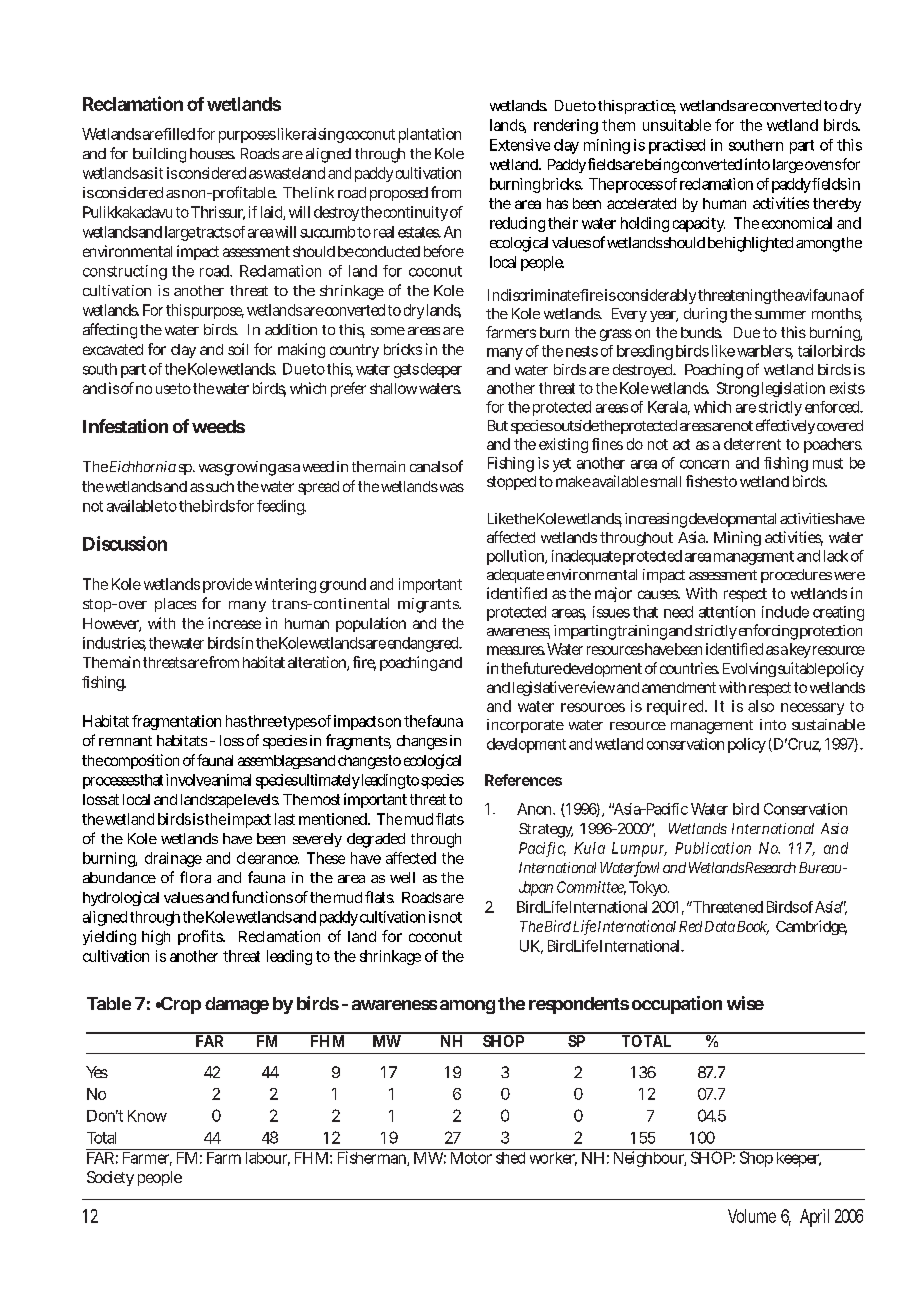  Describe the element at coordinates (713, 848) in the page. I see `Publication` at that location.
